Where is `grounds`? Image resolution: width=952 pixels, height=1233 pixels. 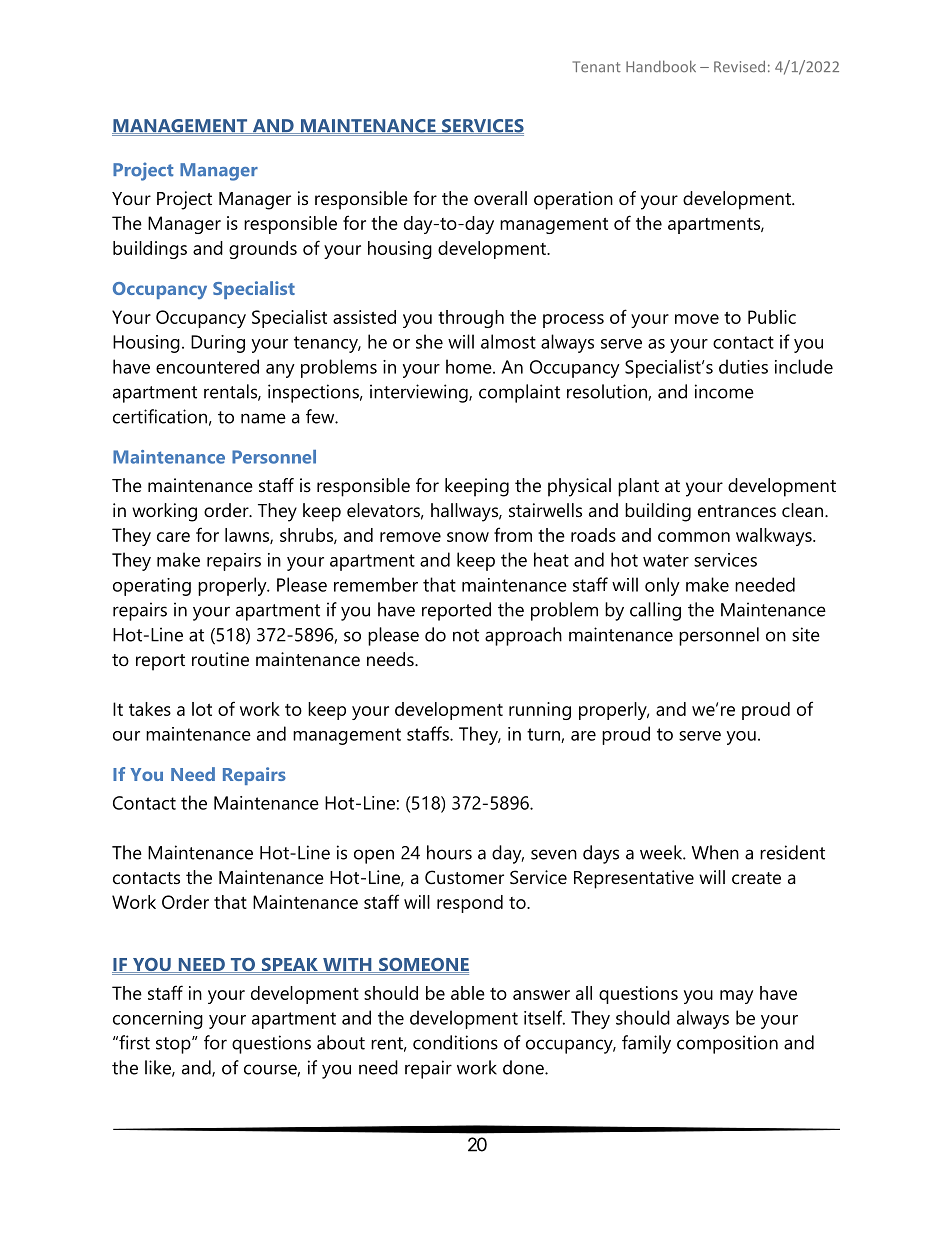 grounds is located at coordinates (263, 250).
